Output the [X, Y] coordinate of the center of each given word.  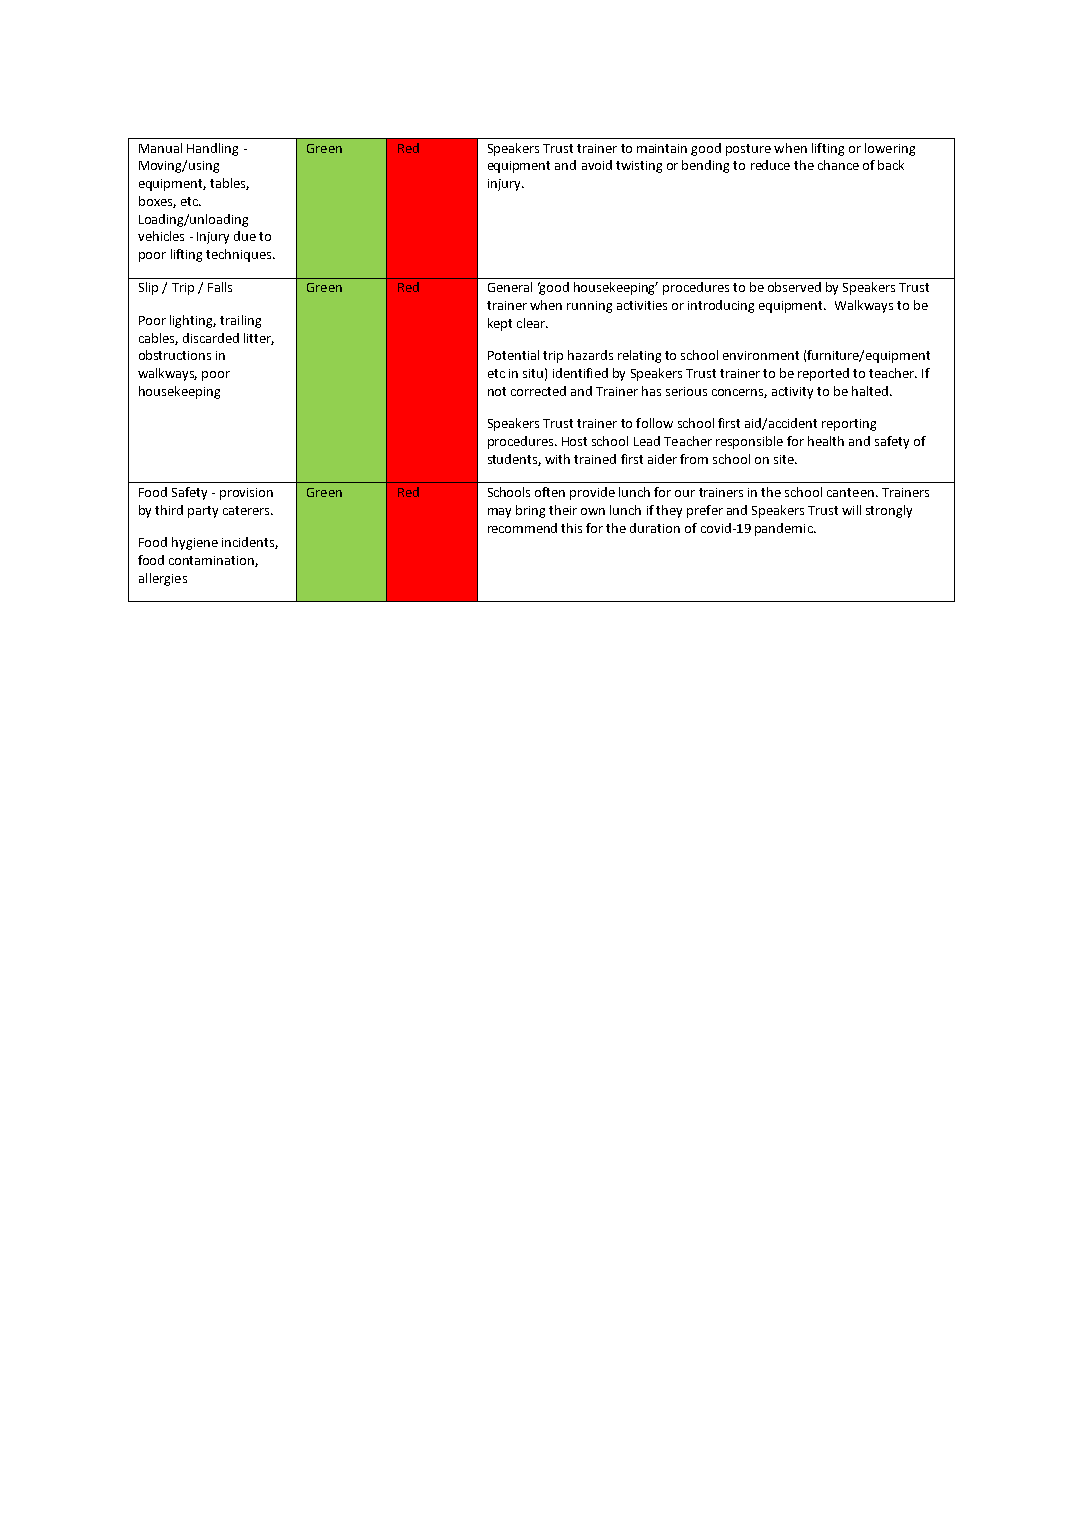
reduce [770, 165]
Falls [220, 287]
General [510, 287]
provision [246, 494]
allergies [163, 579]
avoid [597, 165]
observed [794, 287]
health [826, 441]
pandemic [785, 529]
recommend [522, 528]
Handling [212, 149]
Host [574, 441]
